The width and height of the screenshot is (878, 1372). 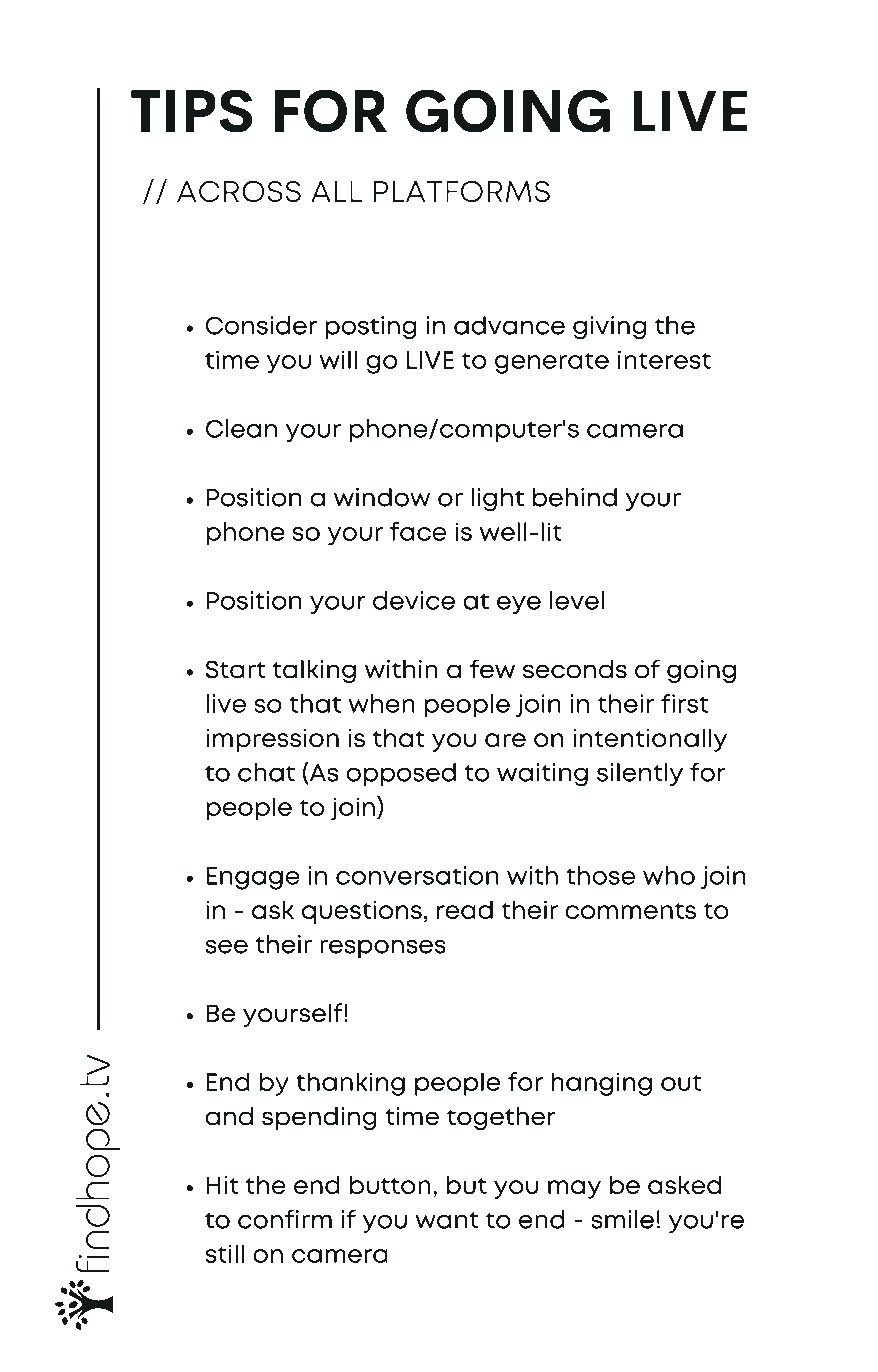 What do you see at coordinates (664, 359) in the screenshot?
I see `interest` at bounding box center [664, 359].
